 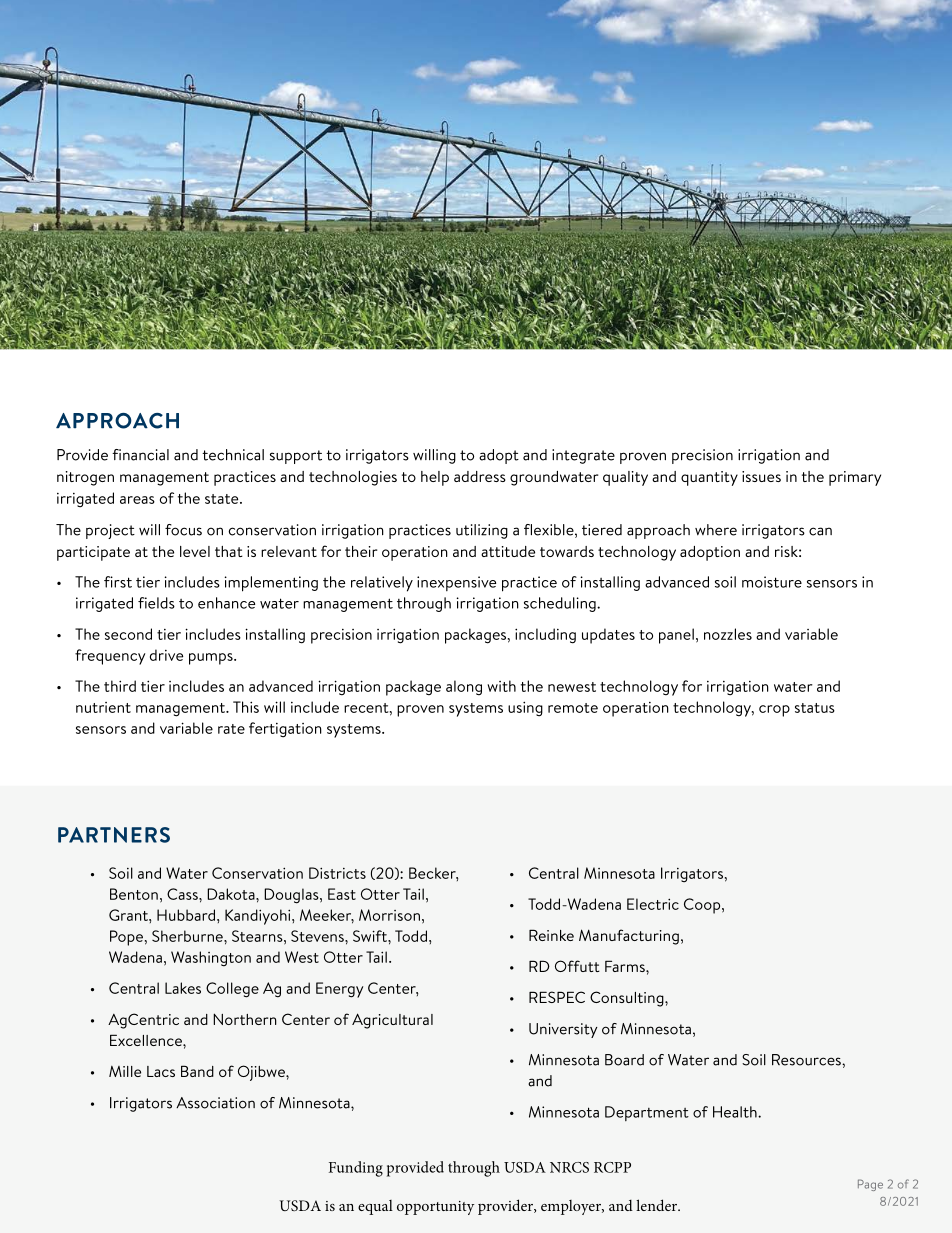 I want to click on Association, so click(x=215, y=1103).
